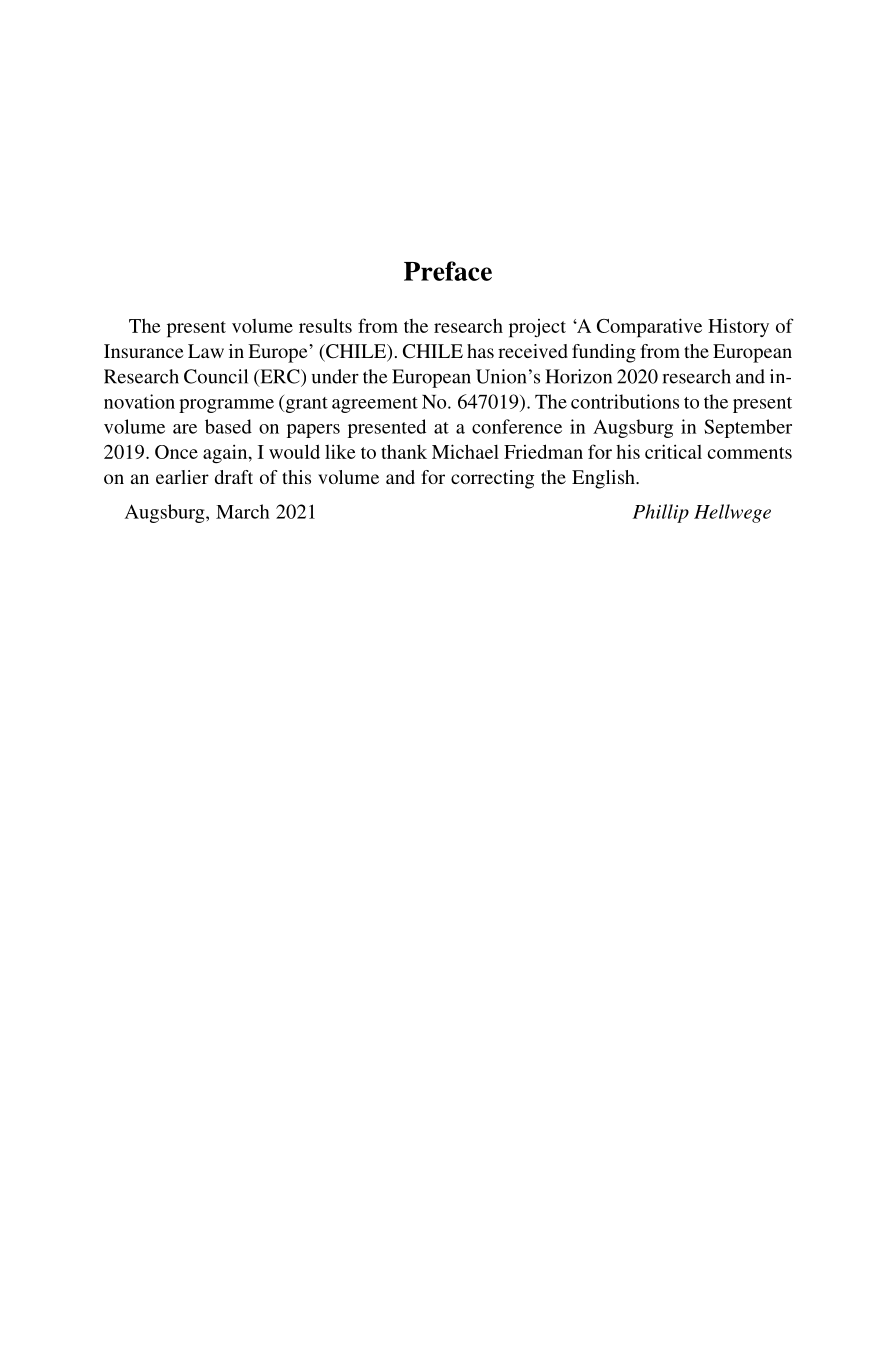 This page has width=896, height=1360. Describe the element at coordinates (243, 511) in the page. I see `March` at that location.
